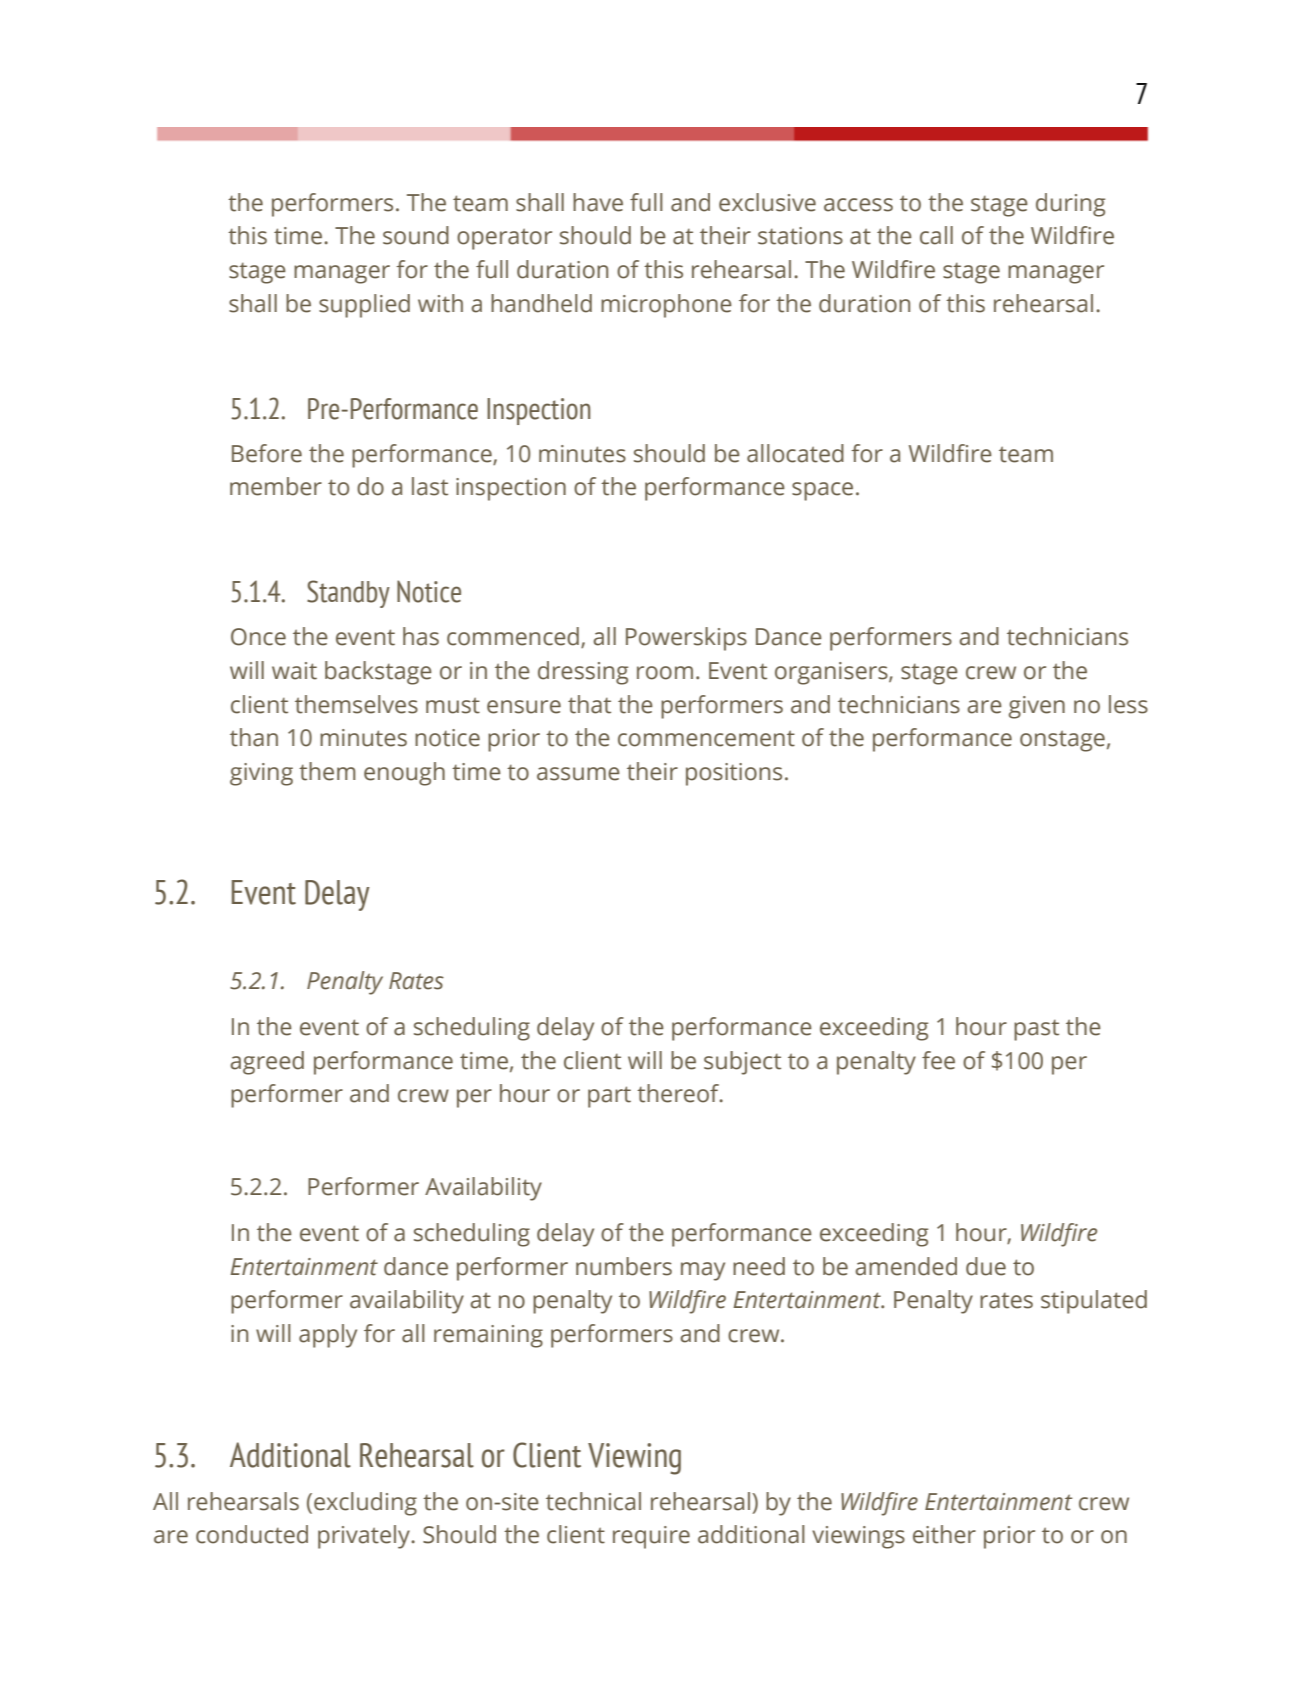  I want to click on require, so click(651, 1537).
